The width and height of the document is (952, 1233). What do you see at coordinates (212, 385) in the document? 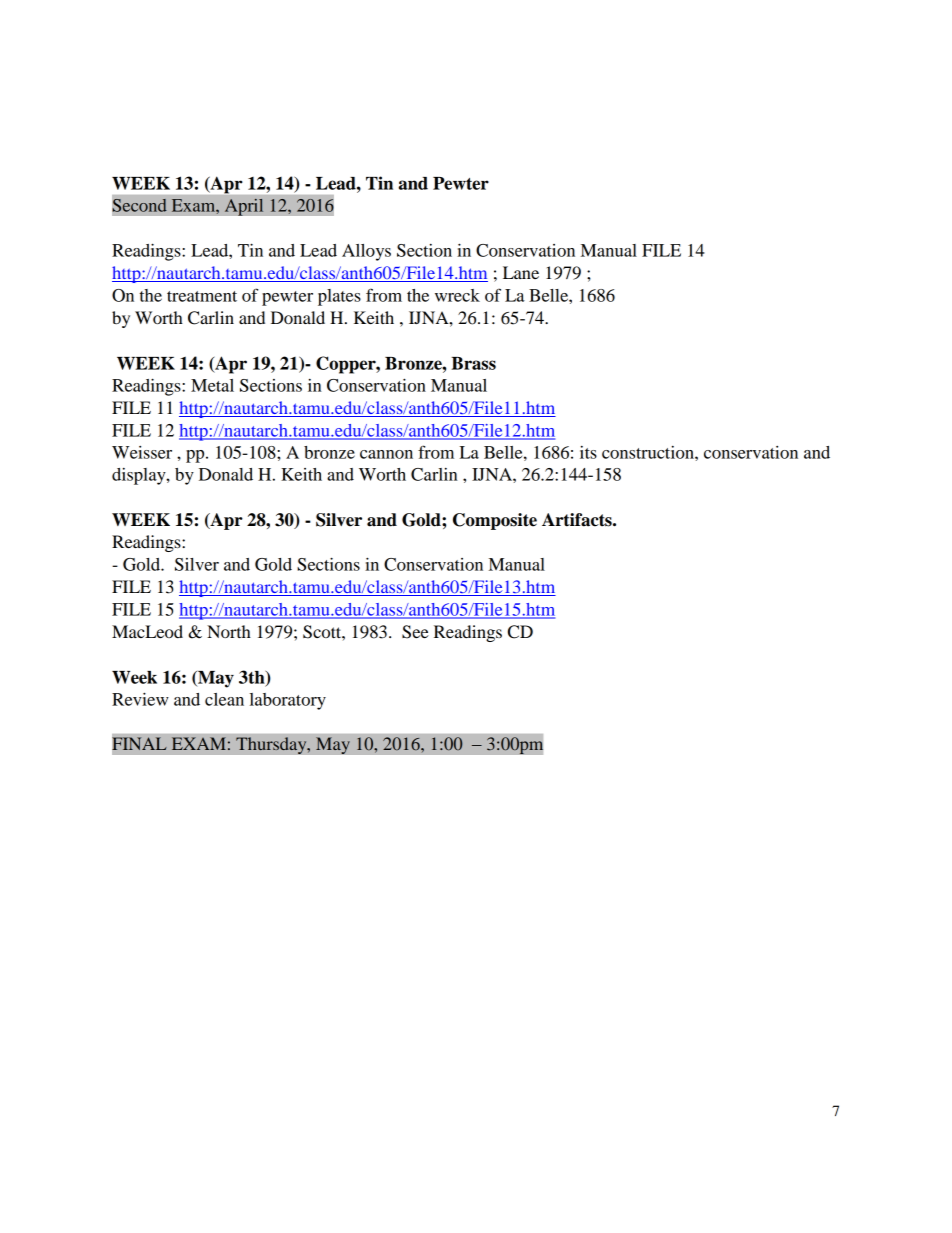
I see `Metal` at bounding box center [212, 385].
